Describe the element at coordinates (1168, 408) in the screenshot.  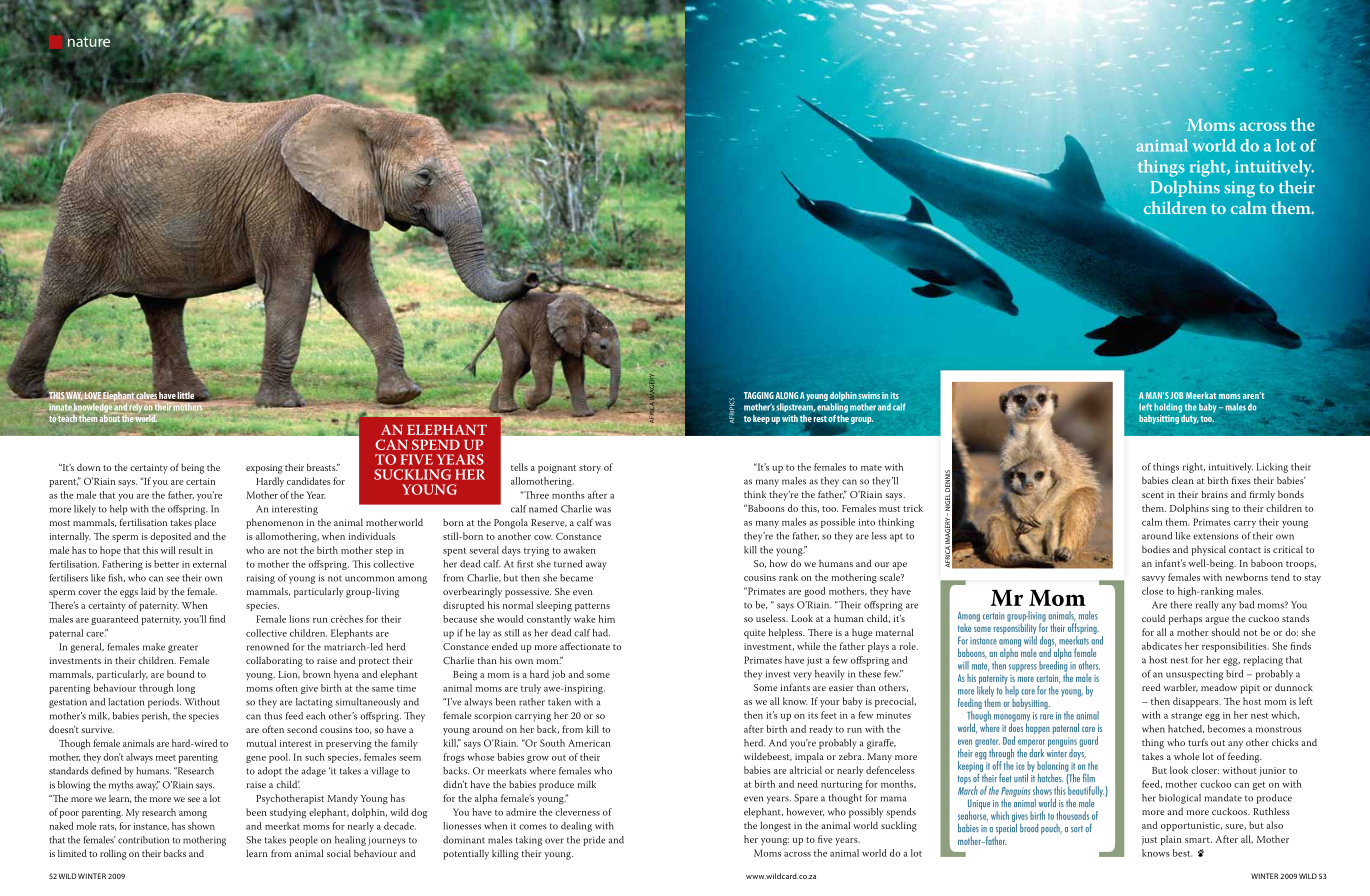
I see `holding` at that location.
